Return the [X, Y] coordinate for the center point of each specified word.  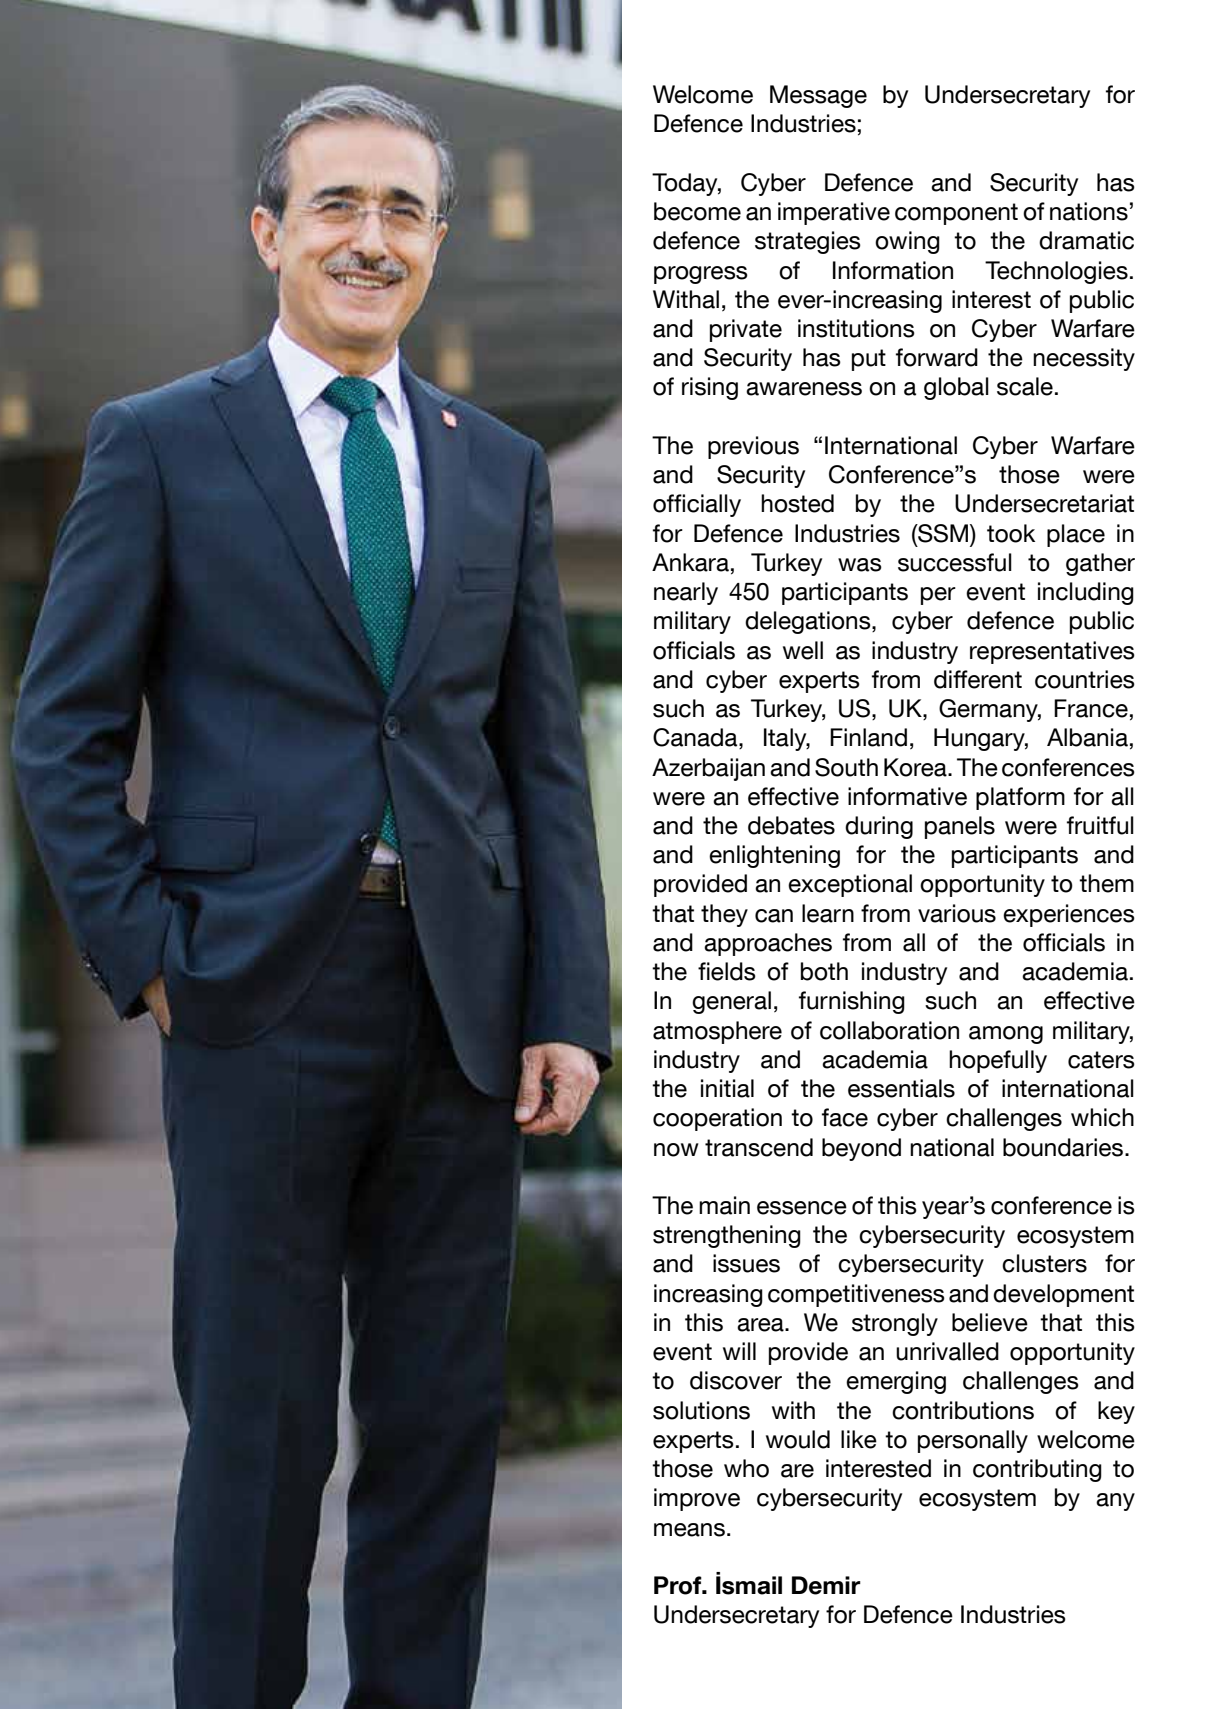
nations [1089, 211]
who [746, 1468]
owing [907, 242]
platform [1020, 798]
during [879, 827]
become [697, 211]
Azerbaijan [708, 769]
